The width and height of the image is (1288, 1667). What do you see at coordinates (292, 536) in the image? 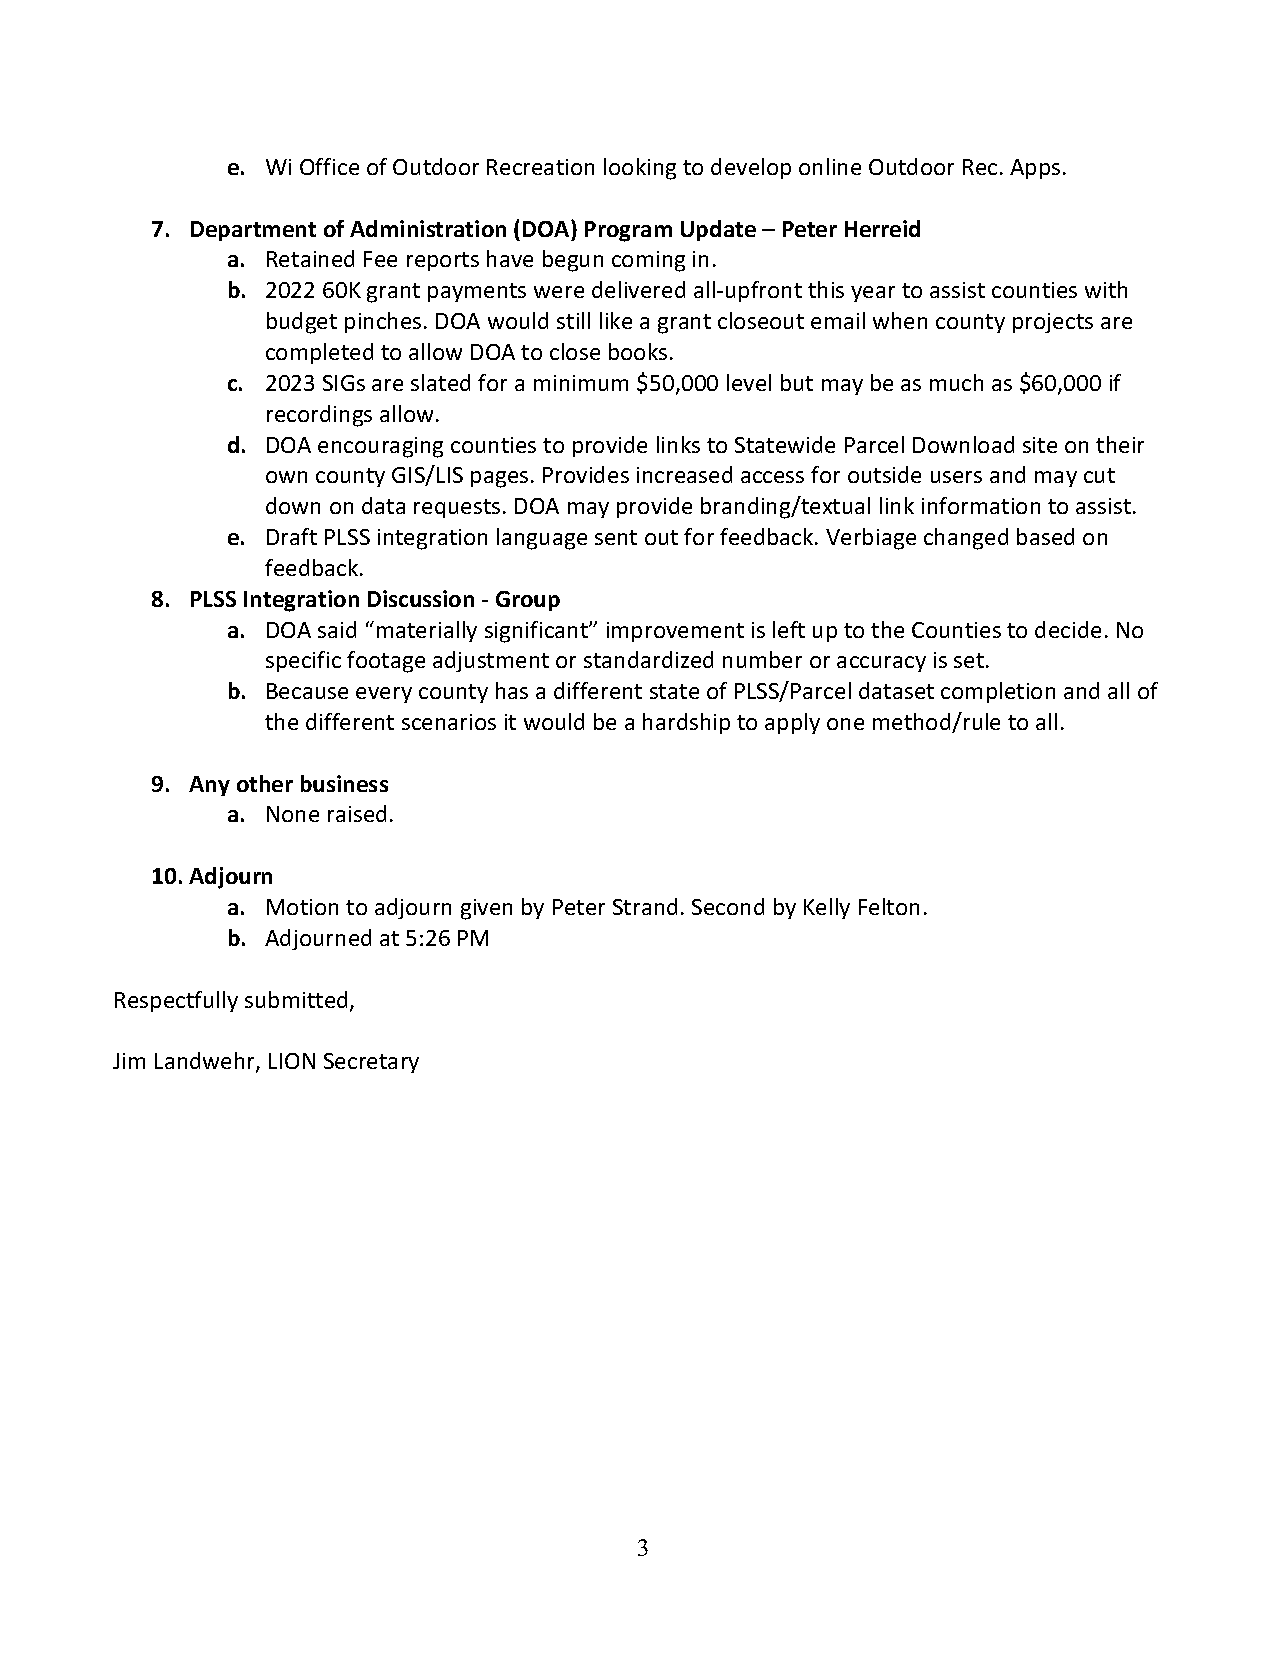
I see `Draft` at bounding box center [292, 536].
